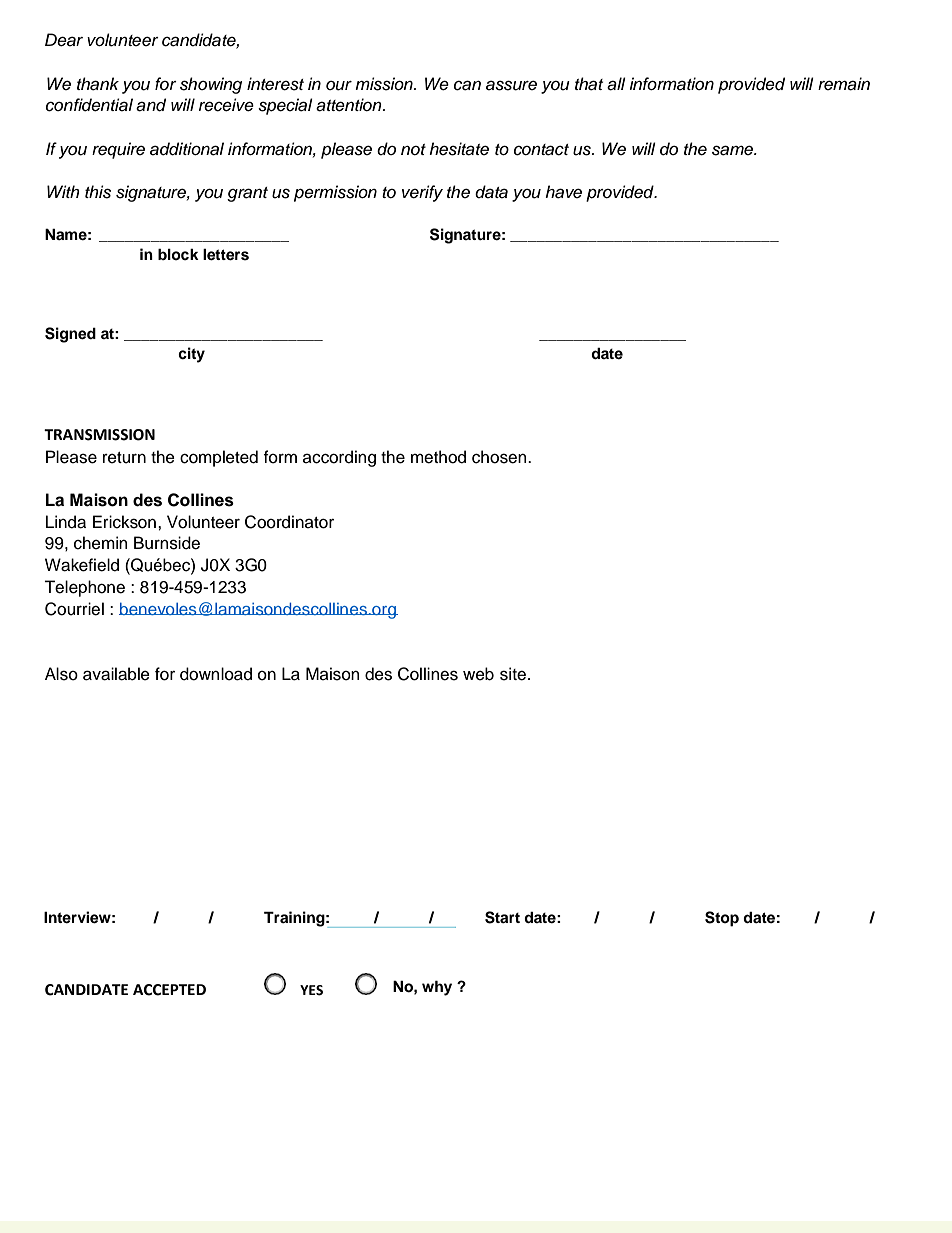  I want to click on why, so click(437, 988).
